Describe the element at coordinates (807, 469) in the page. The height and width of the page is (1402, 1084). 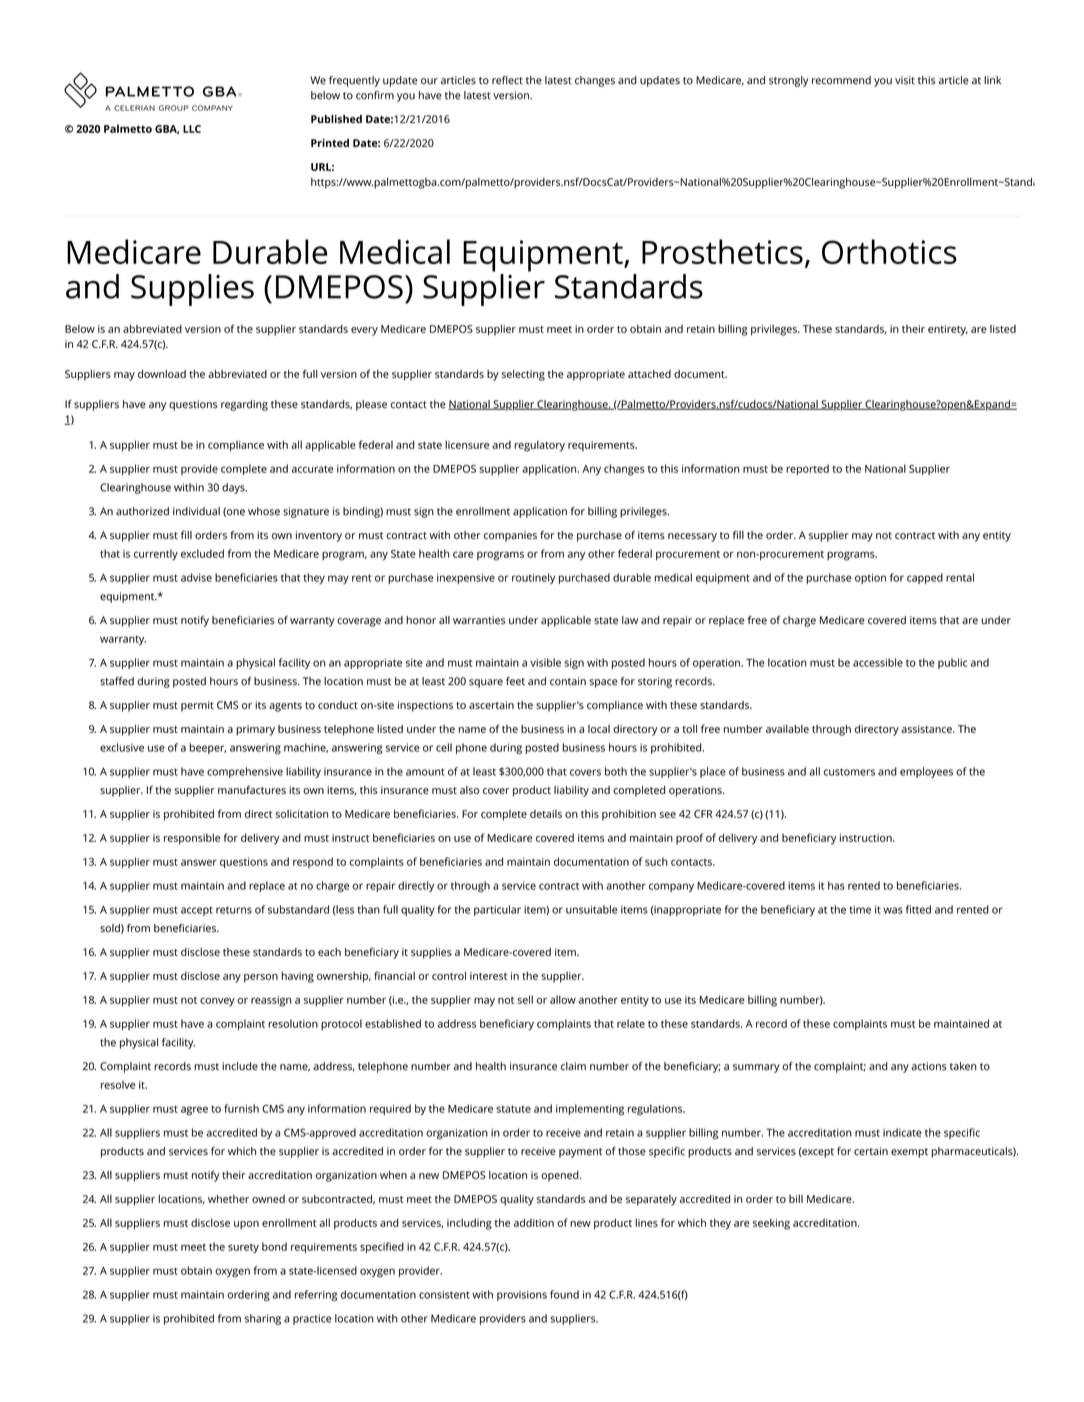
I see `reported` at that location.
